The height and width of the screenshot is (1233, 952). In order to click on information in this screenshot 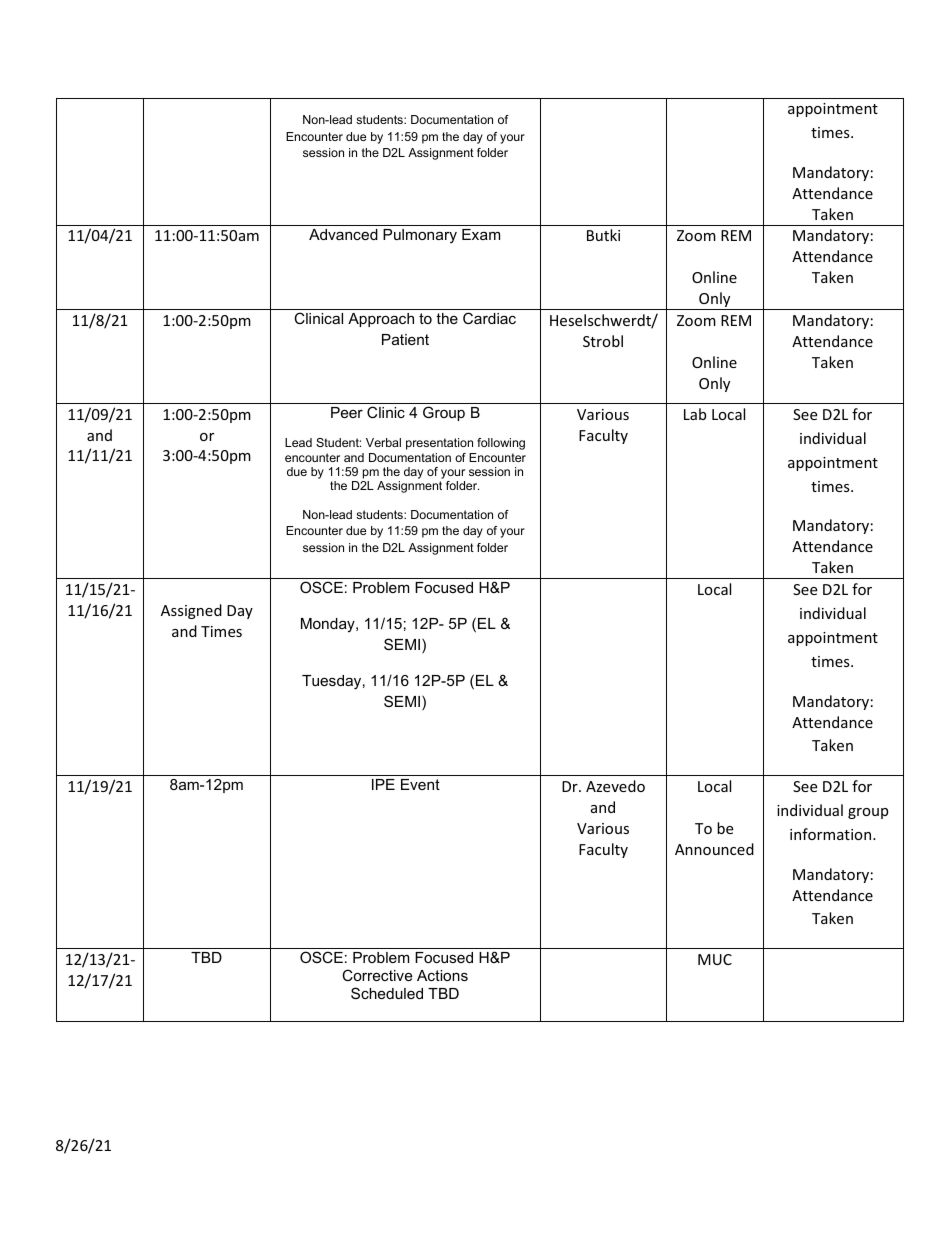, I will do `click(832, 834)`.
